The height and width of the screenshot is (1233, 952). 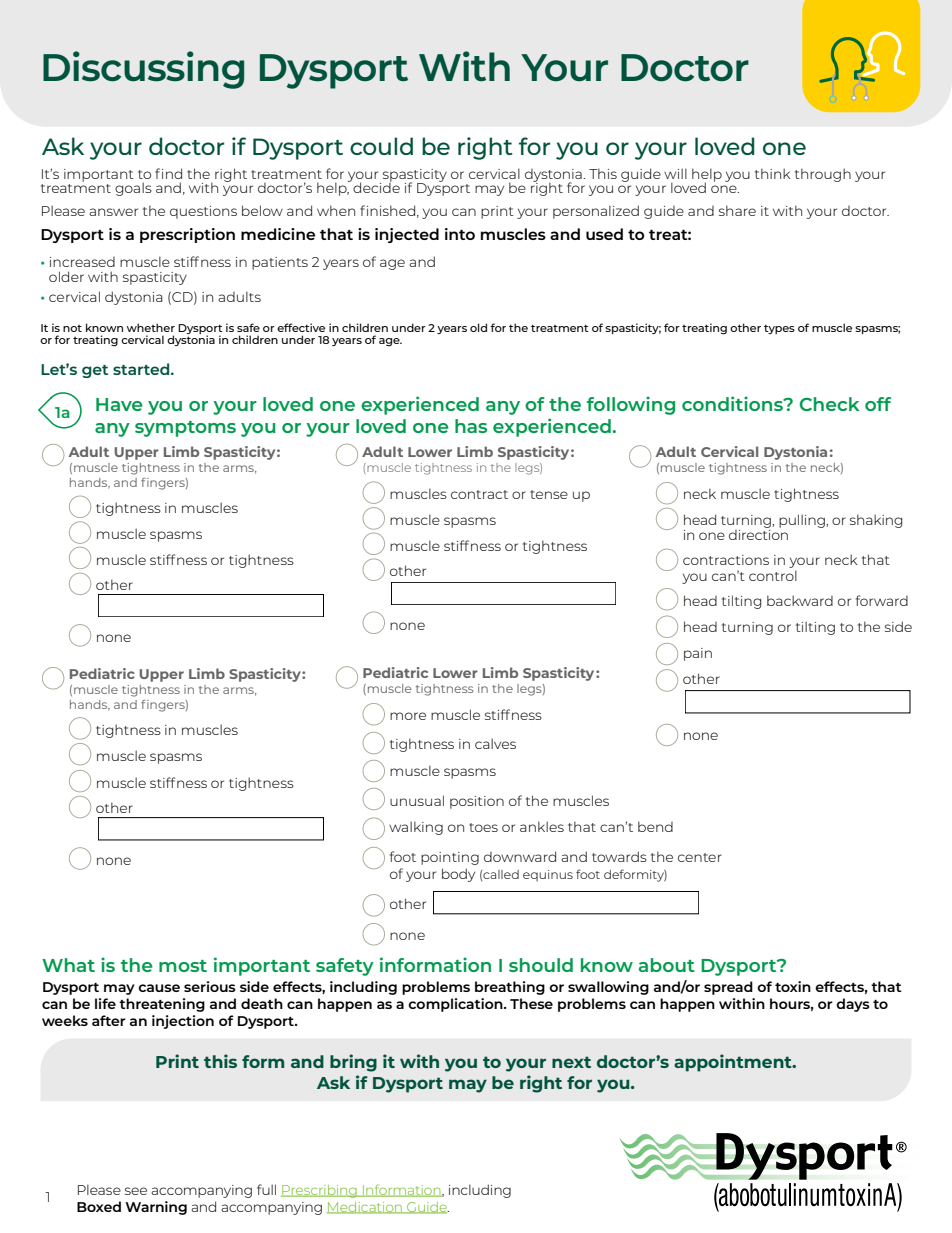 I want to click on could, so click(x=381, y=146).
